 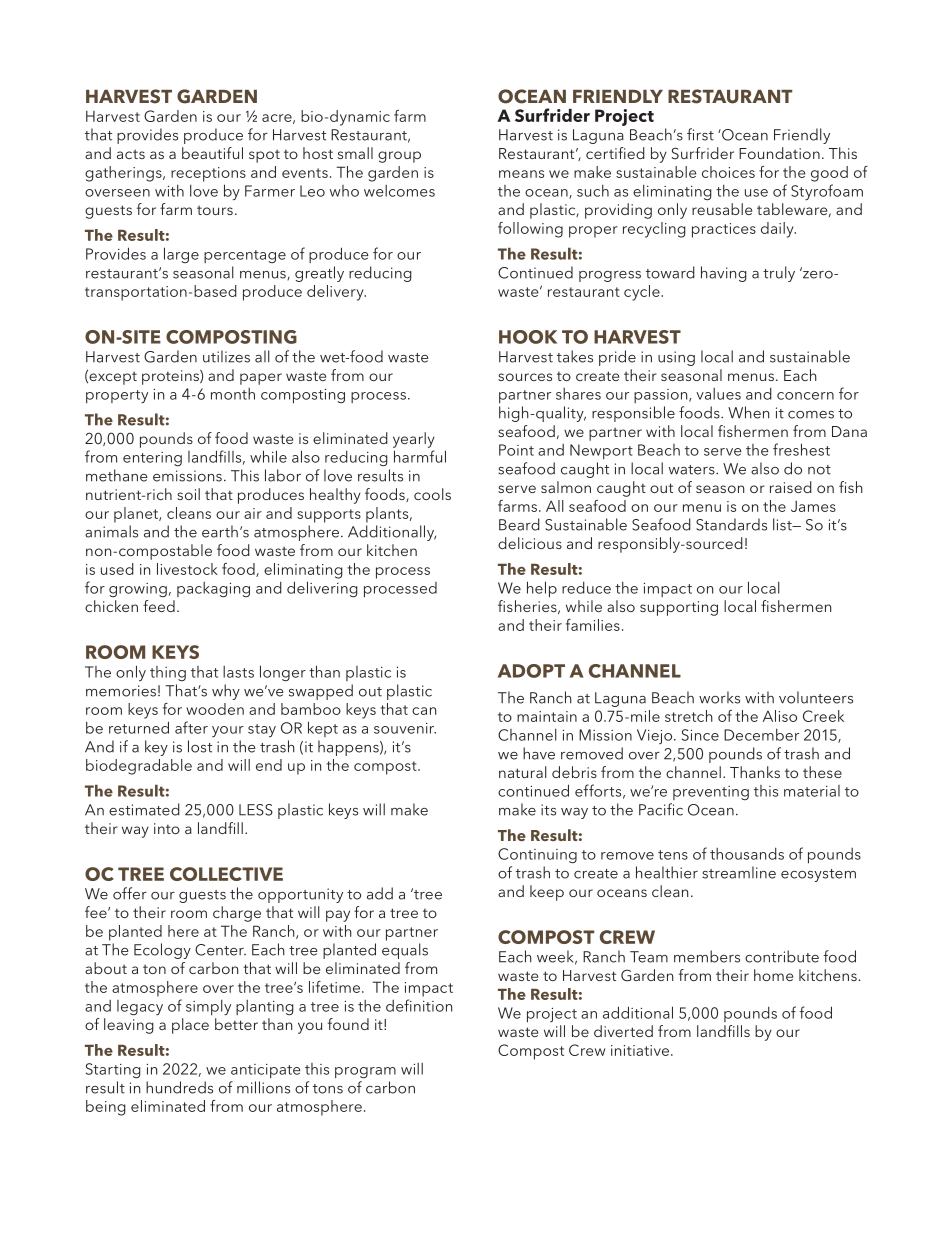 I want to click on wooden, so click(x=215, y=709).
